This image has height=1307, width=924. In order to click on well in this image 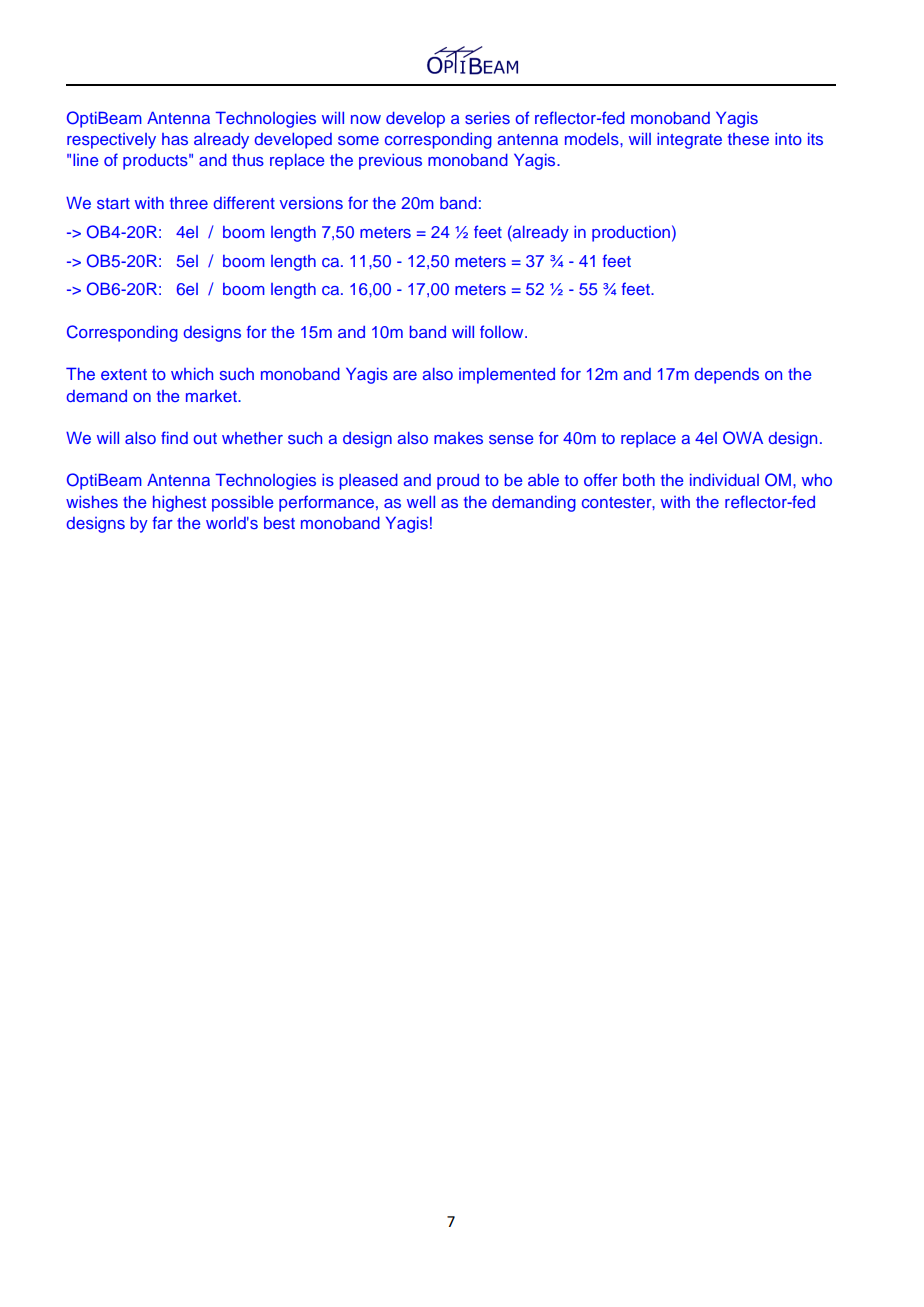, I will do `click(421, 501)`.
